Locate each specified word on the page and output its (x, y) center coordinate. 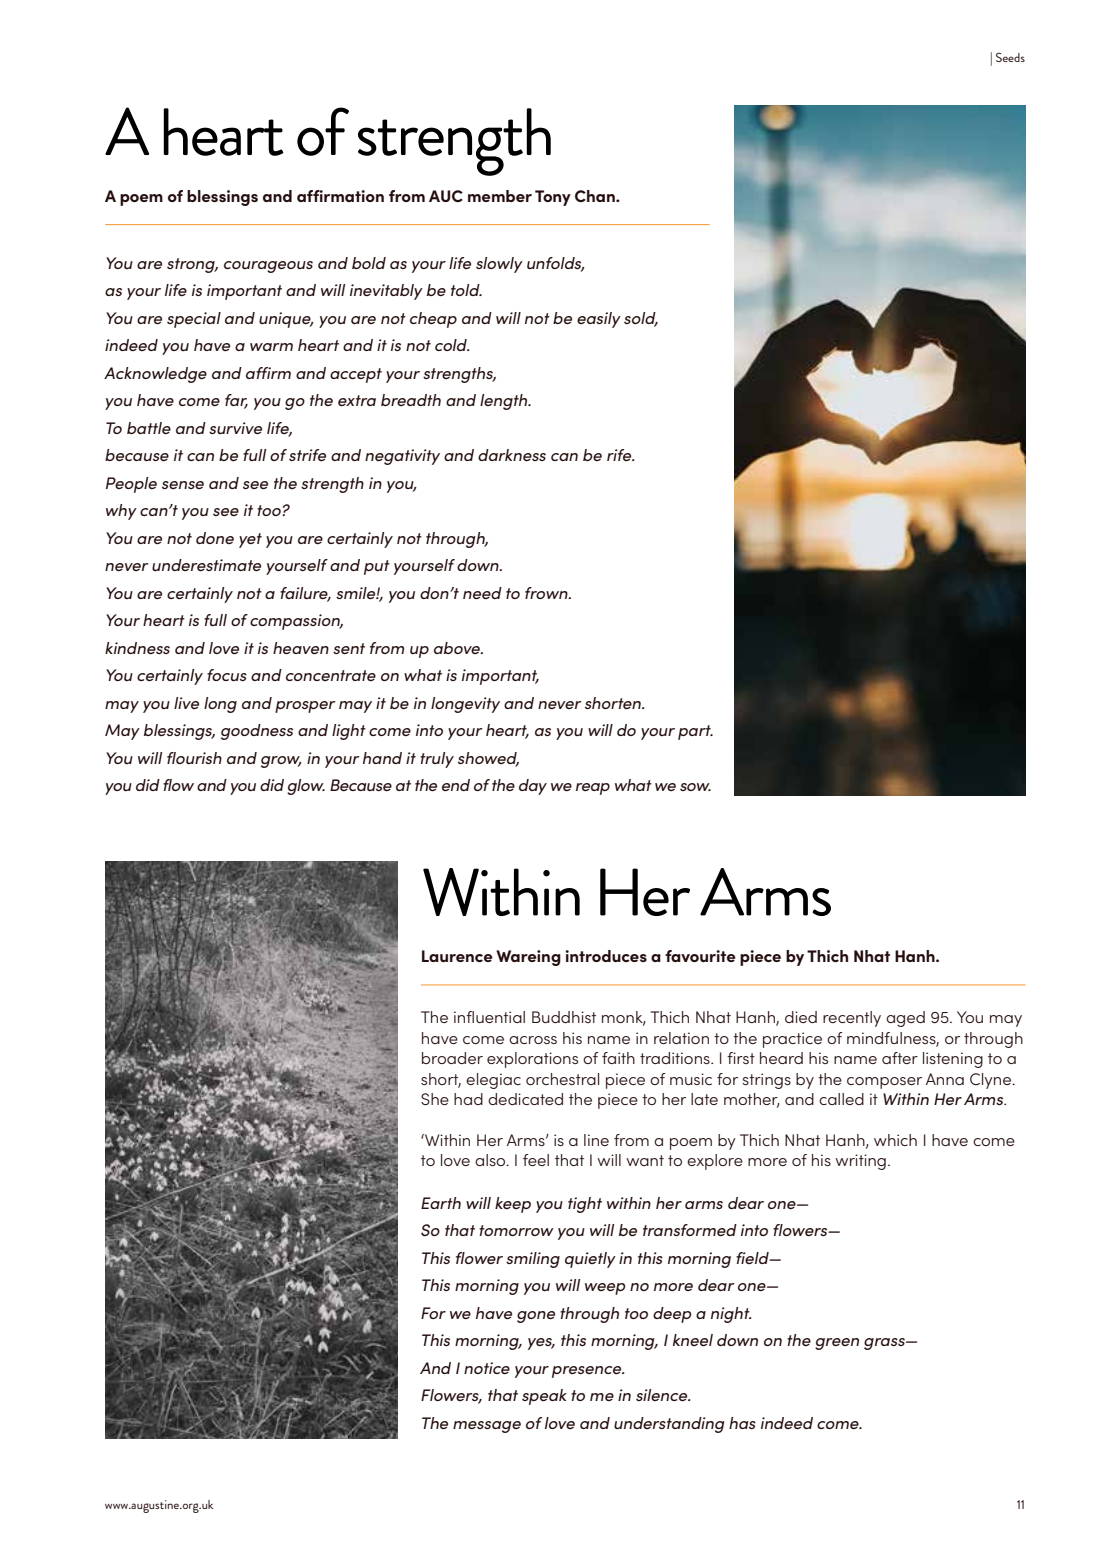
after (900, 1058)
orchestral (562, 1079)
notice (487, 1368)
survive (235, 428)
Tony (553, 198)
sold (641, 319)
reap (593, 789)
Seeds (1010, 57)
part (695, 732)
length (505, 402)
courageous (268, 267)
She (435, 1099)
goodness (257, 732)
